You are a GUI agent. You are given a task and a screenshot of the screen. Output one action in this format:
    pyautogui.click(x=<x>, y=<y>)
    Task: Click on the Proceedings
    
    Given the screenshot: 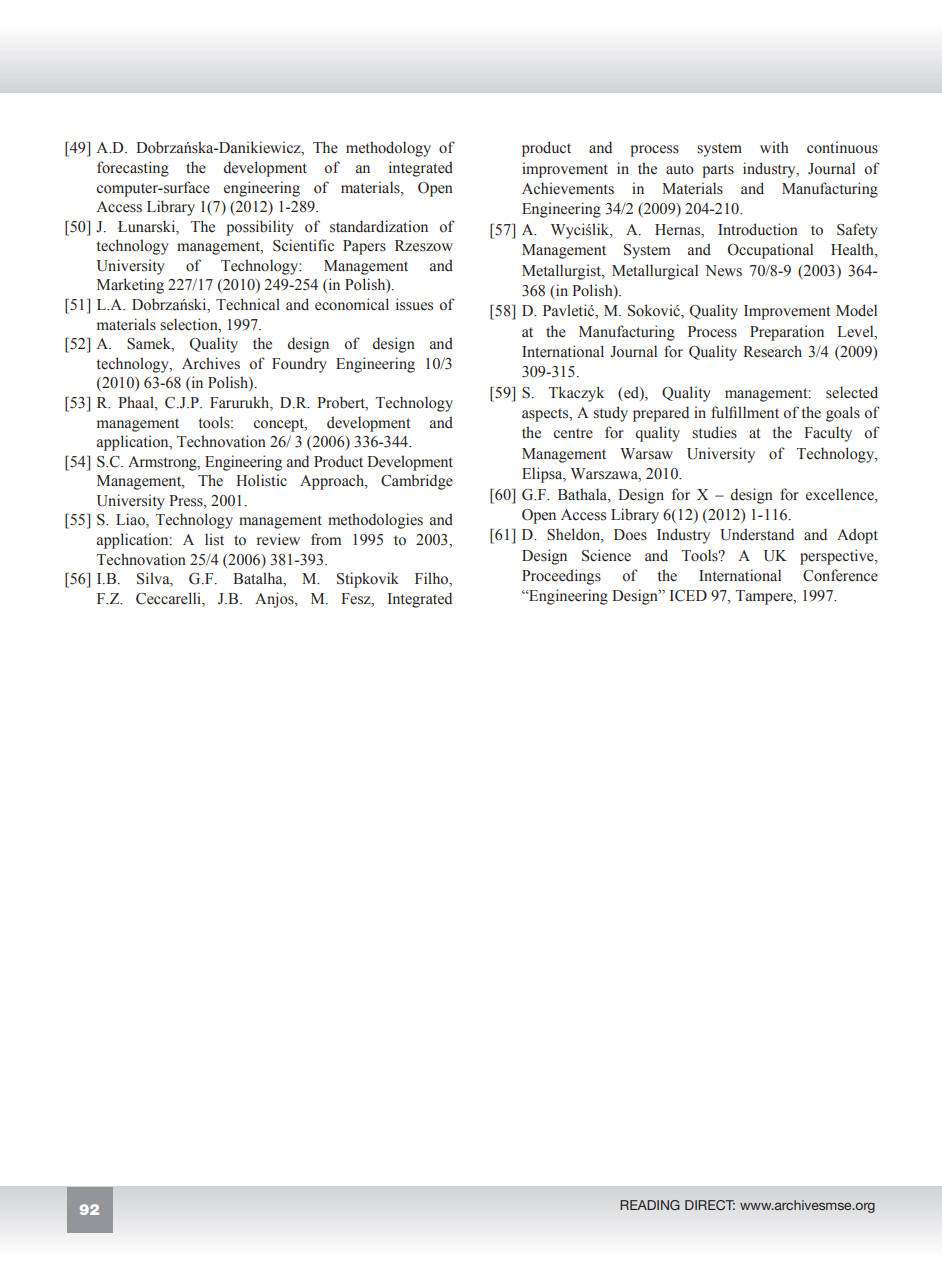 What is the action you would take?
    pyautogui.click(x=561, y=577)
